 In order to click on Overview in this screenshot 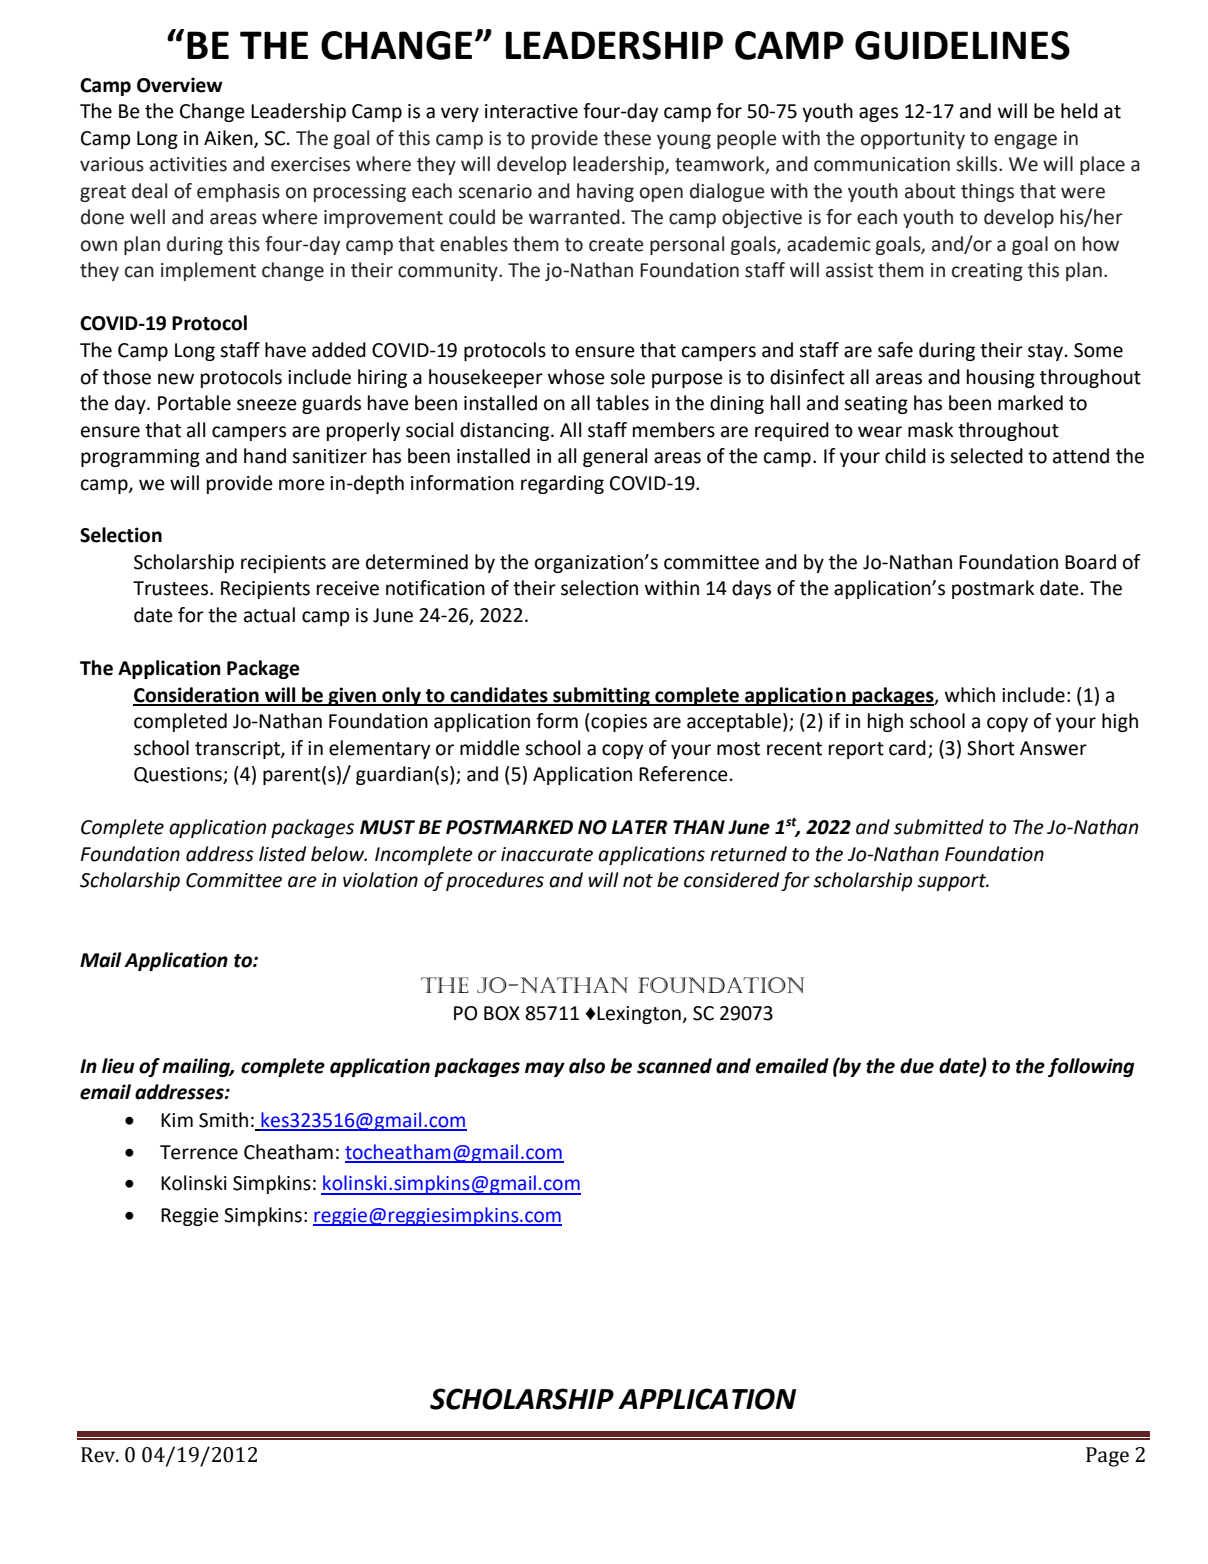, I will do `click(180, 85)`.
